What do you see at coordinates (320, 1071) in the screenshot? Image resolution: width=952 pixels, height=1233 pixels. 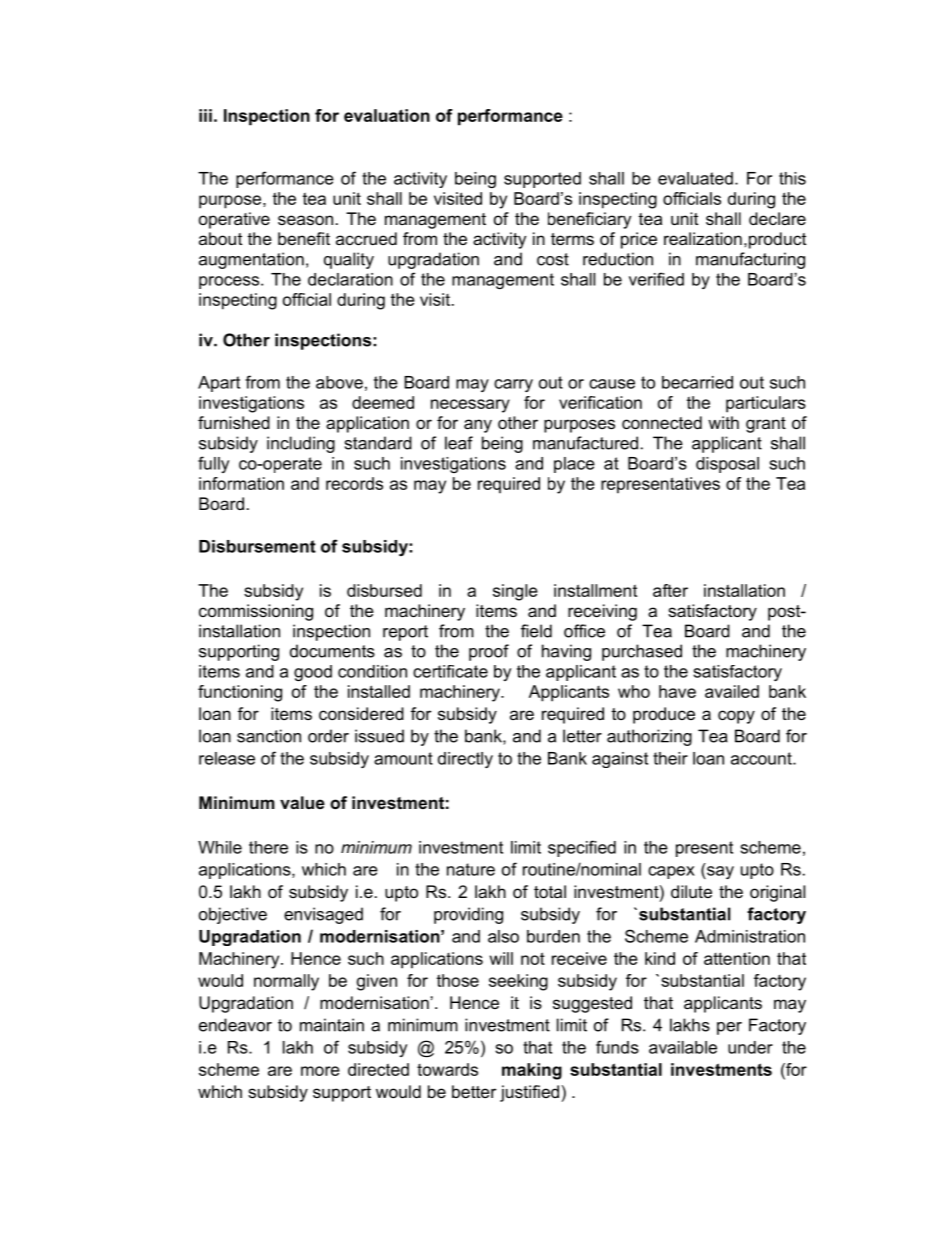 I see `more` at bounding box center [320, 1071].
